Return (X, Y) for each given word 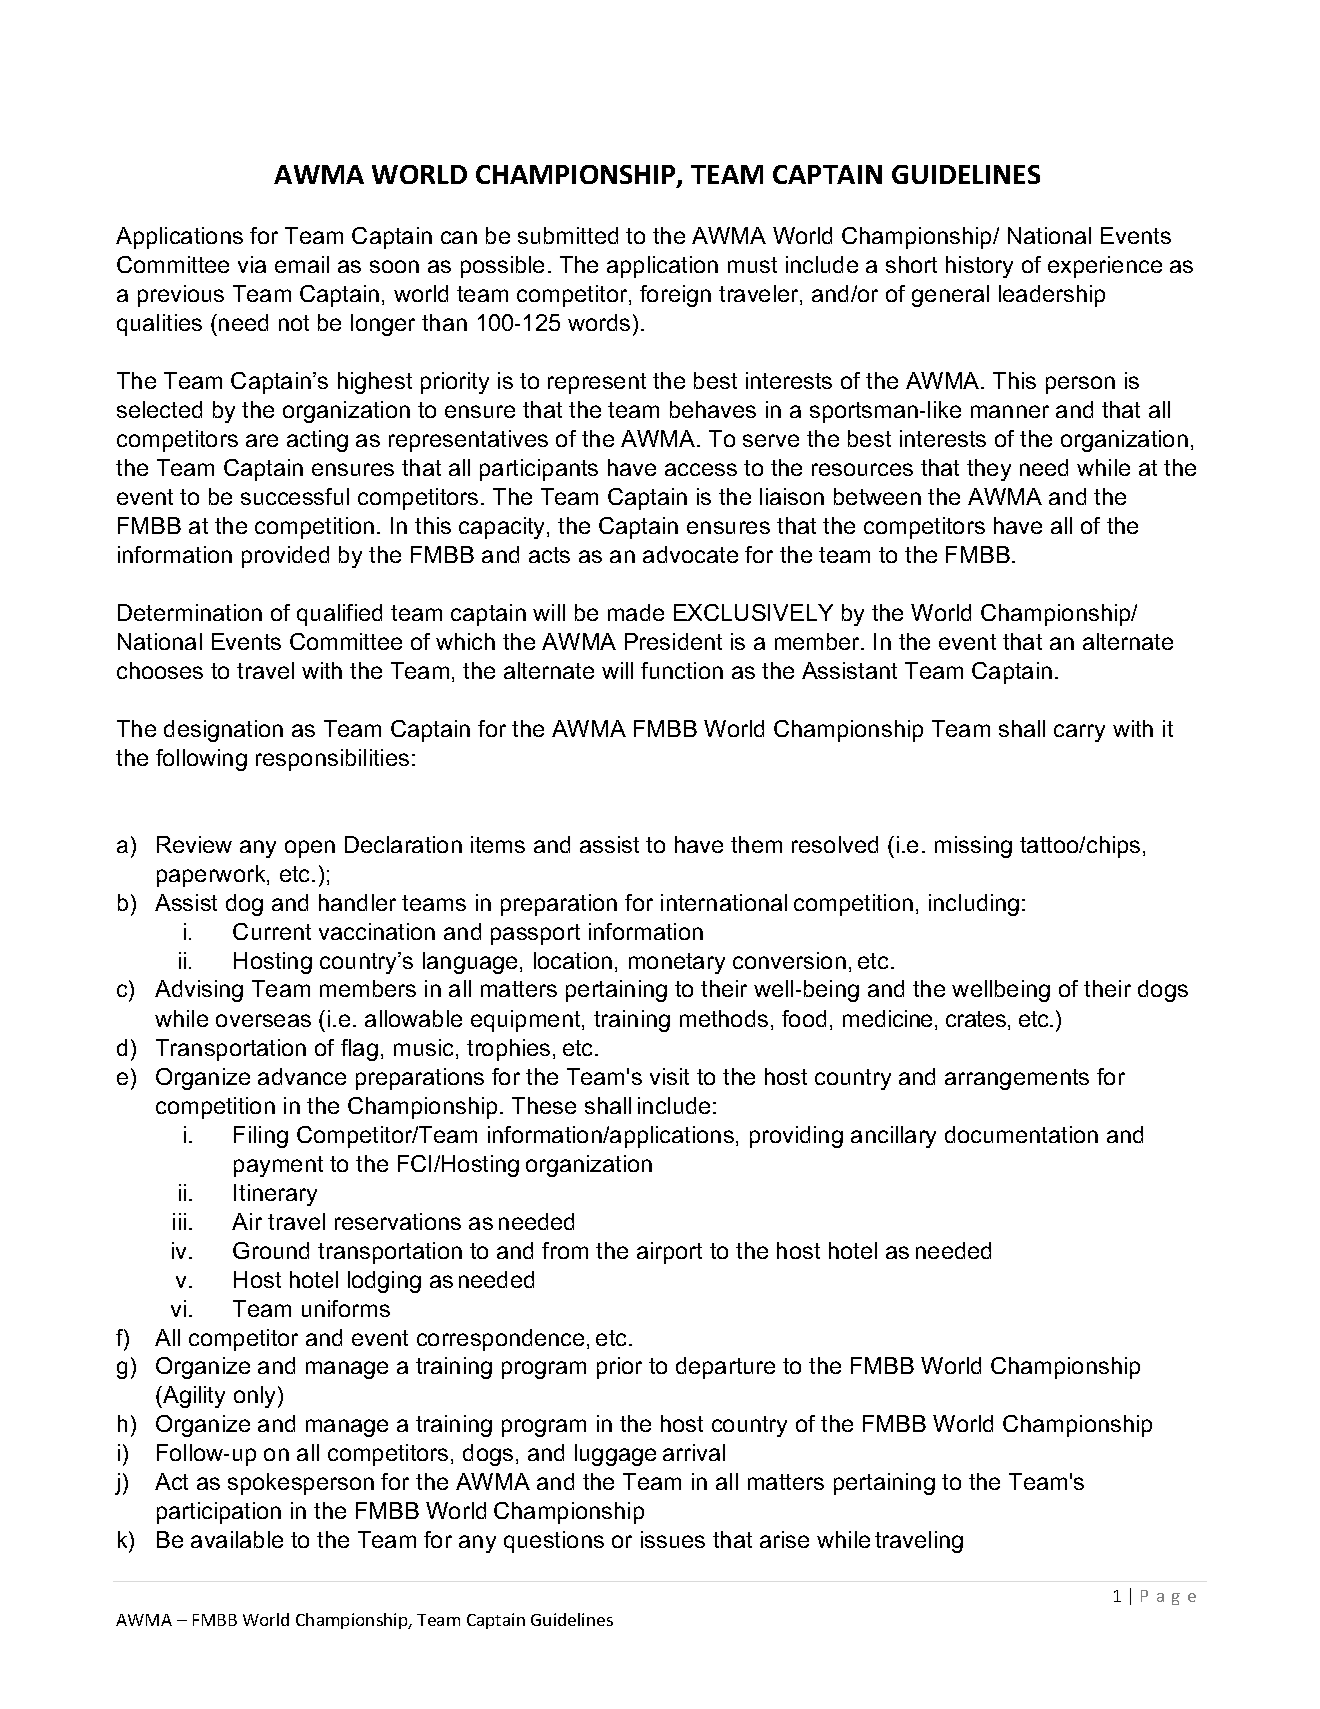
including (974, 905)
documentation (1021, 1134)
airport (669, 1253)
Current (272, 931)
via (252, 264)
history (979, 267)
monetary (677, 963)
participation (219, 1513)
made (636, 612)
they (989, 470)
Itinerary (275, 1195)
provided (285, 557)
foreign (675, 296)
